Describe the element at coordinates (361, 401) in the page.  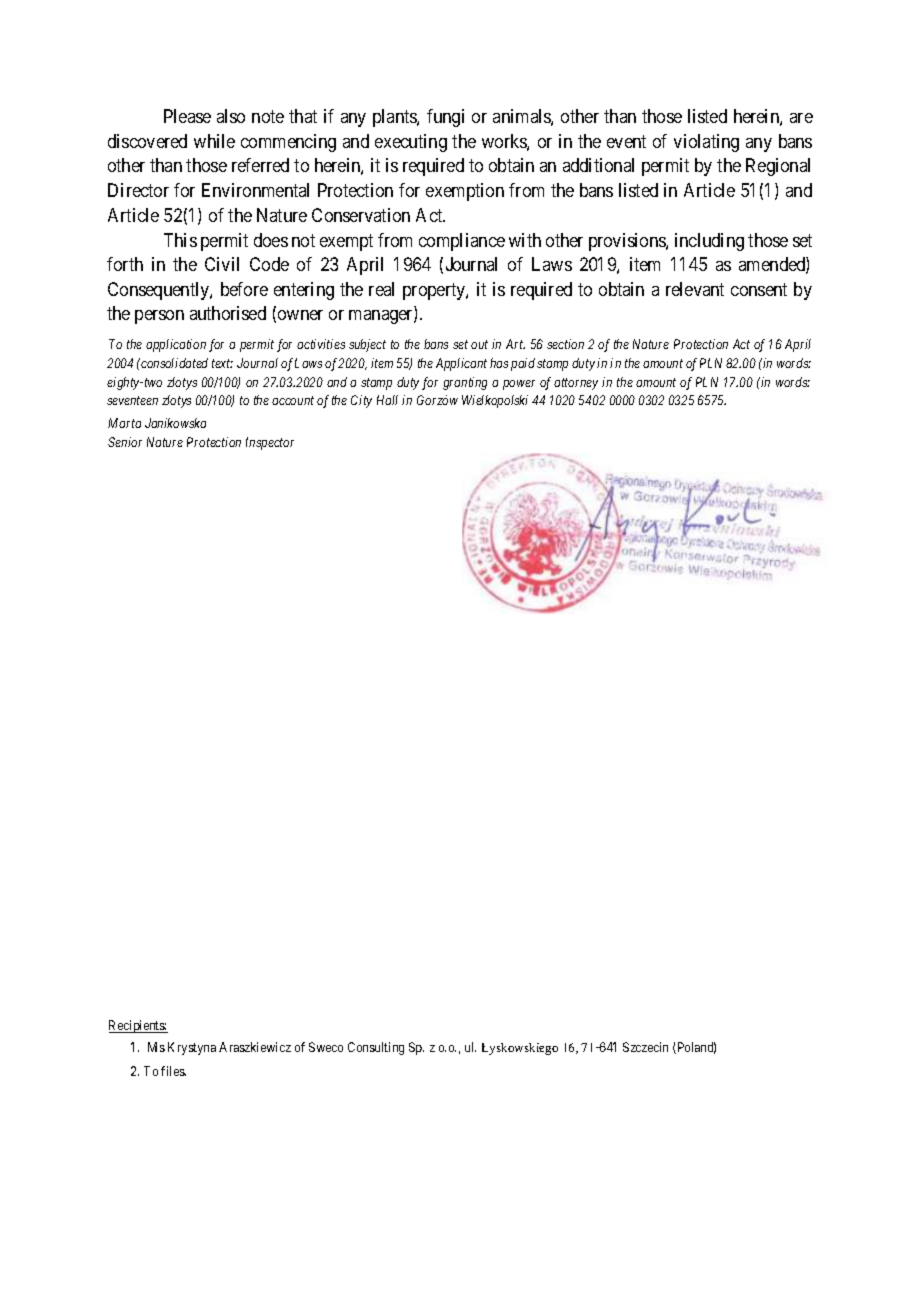
I see `City` at that location.
